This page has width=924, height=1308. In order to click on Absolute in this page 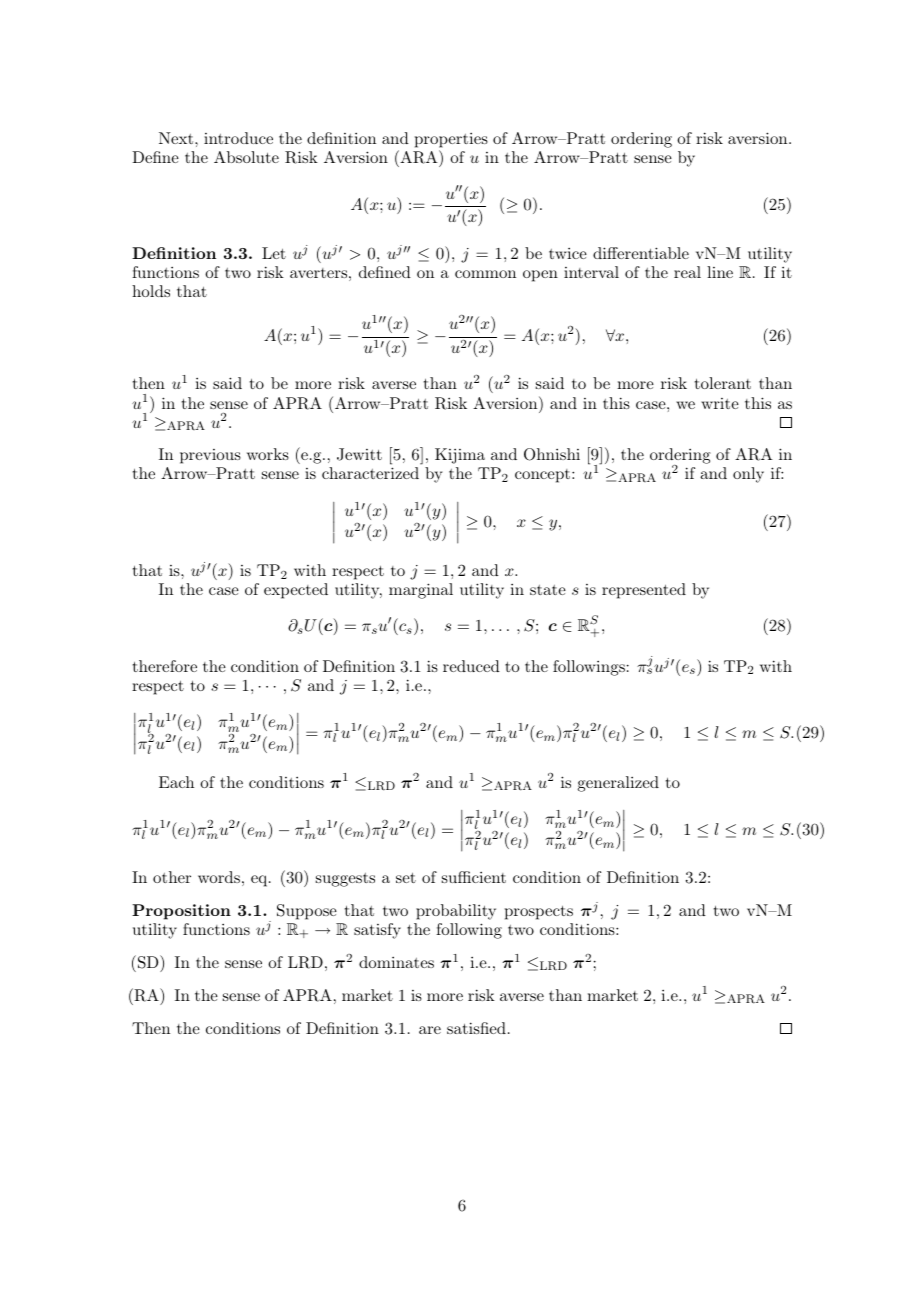, I will do `click(246, 157)`.
